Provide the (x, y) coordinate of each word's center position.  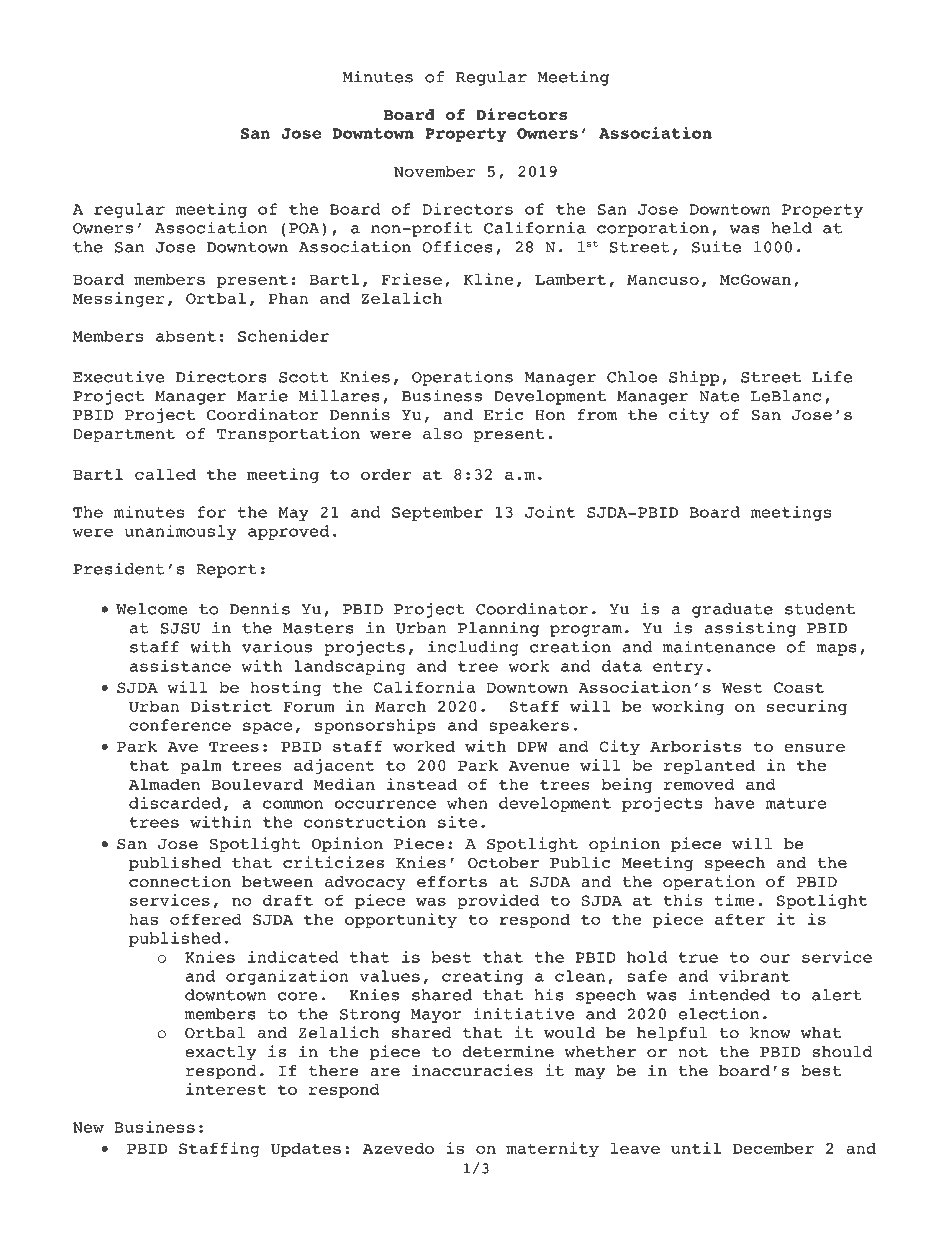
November (434, 171)
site (457, 822)
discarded (175, 803)
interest (226, 1089)
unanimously (181, 532)
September (437, 513)
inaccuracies (472, 1070)
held (792, 228)
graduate (732, 610)
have (735, 803)
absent (186, 336)
